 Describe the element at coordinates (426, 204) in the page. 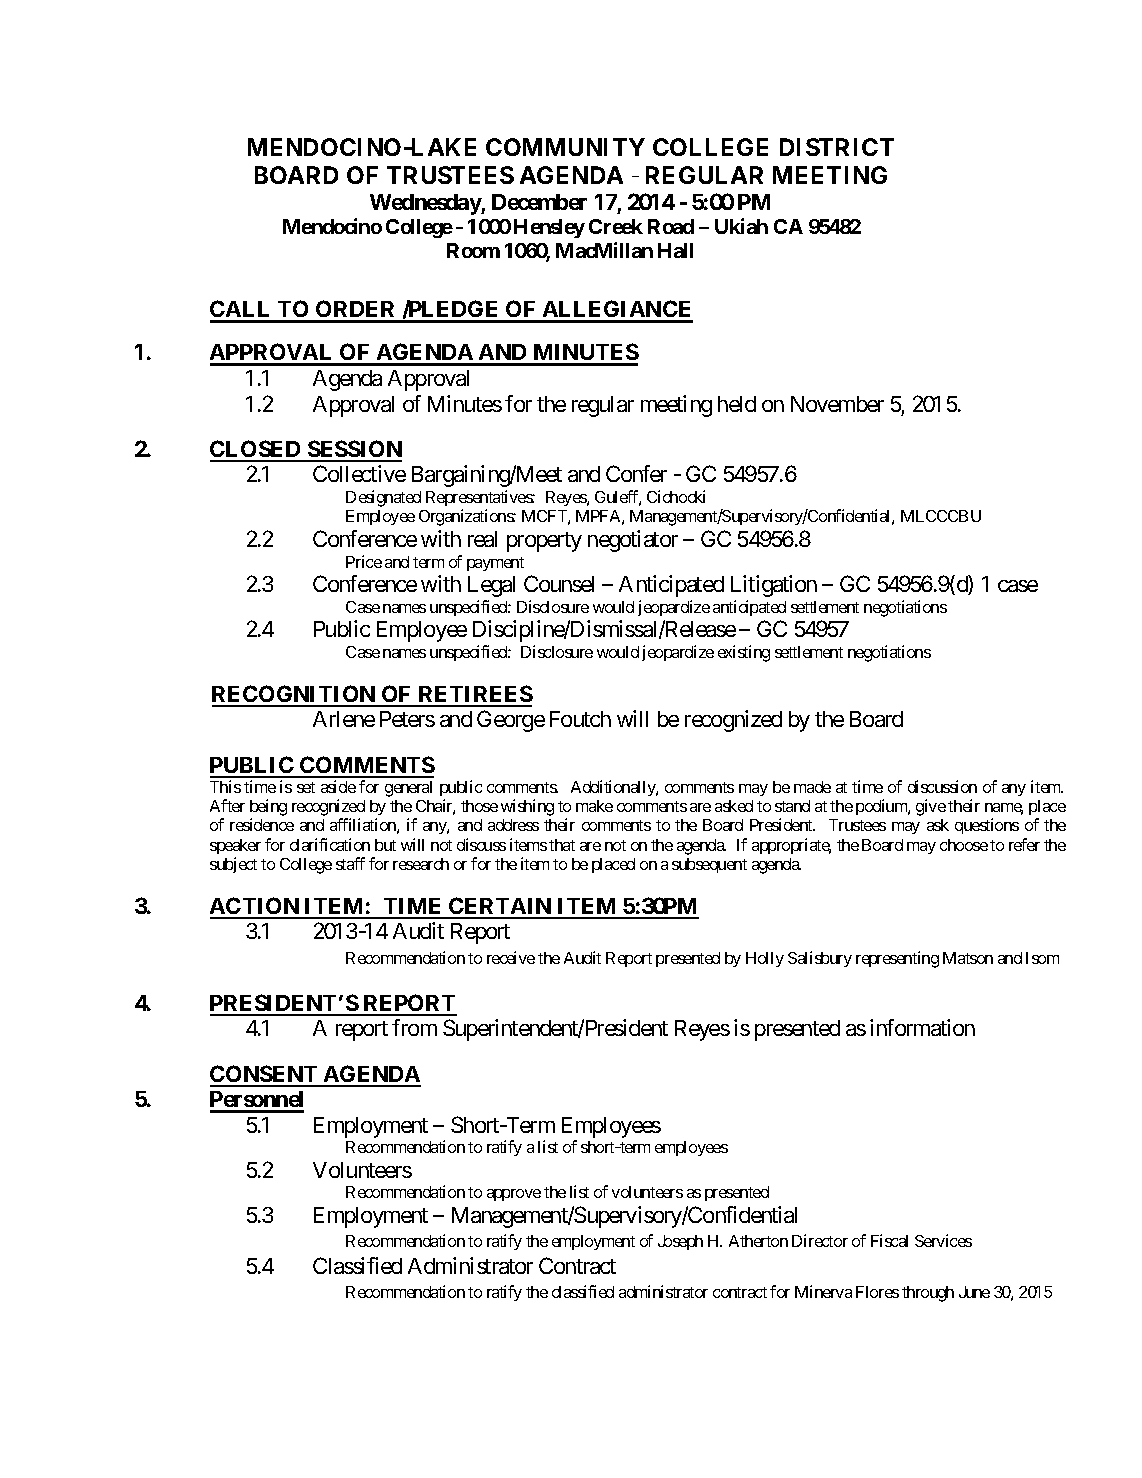

I see `Wednesday` at that location.
